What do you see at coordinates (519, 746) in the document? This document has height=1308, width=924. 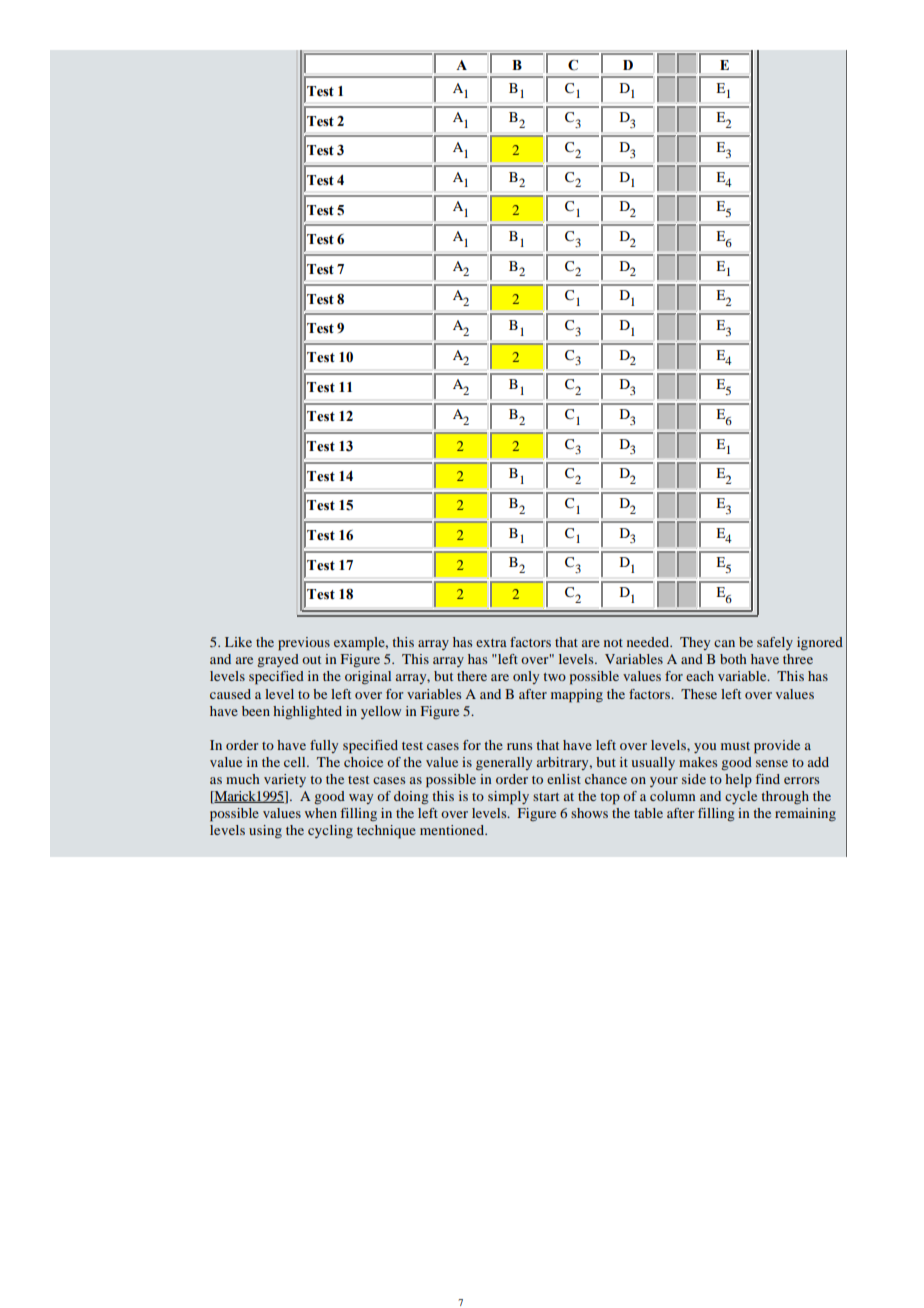 I see `runs` at bounding box center [519, 746].
